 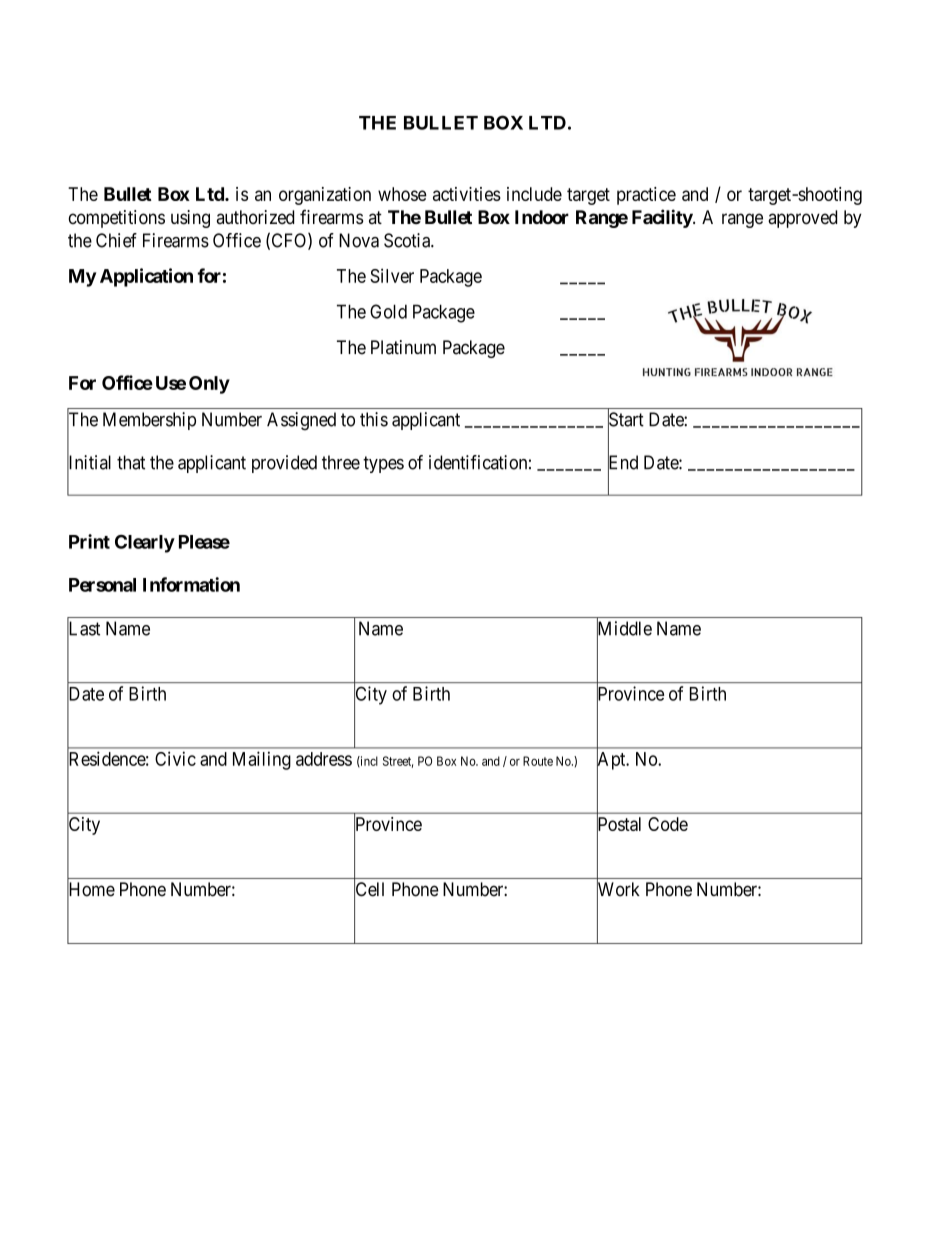 I want to click on types, so click(x=383, y=464).
